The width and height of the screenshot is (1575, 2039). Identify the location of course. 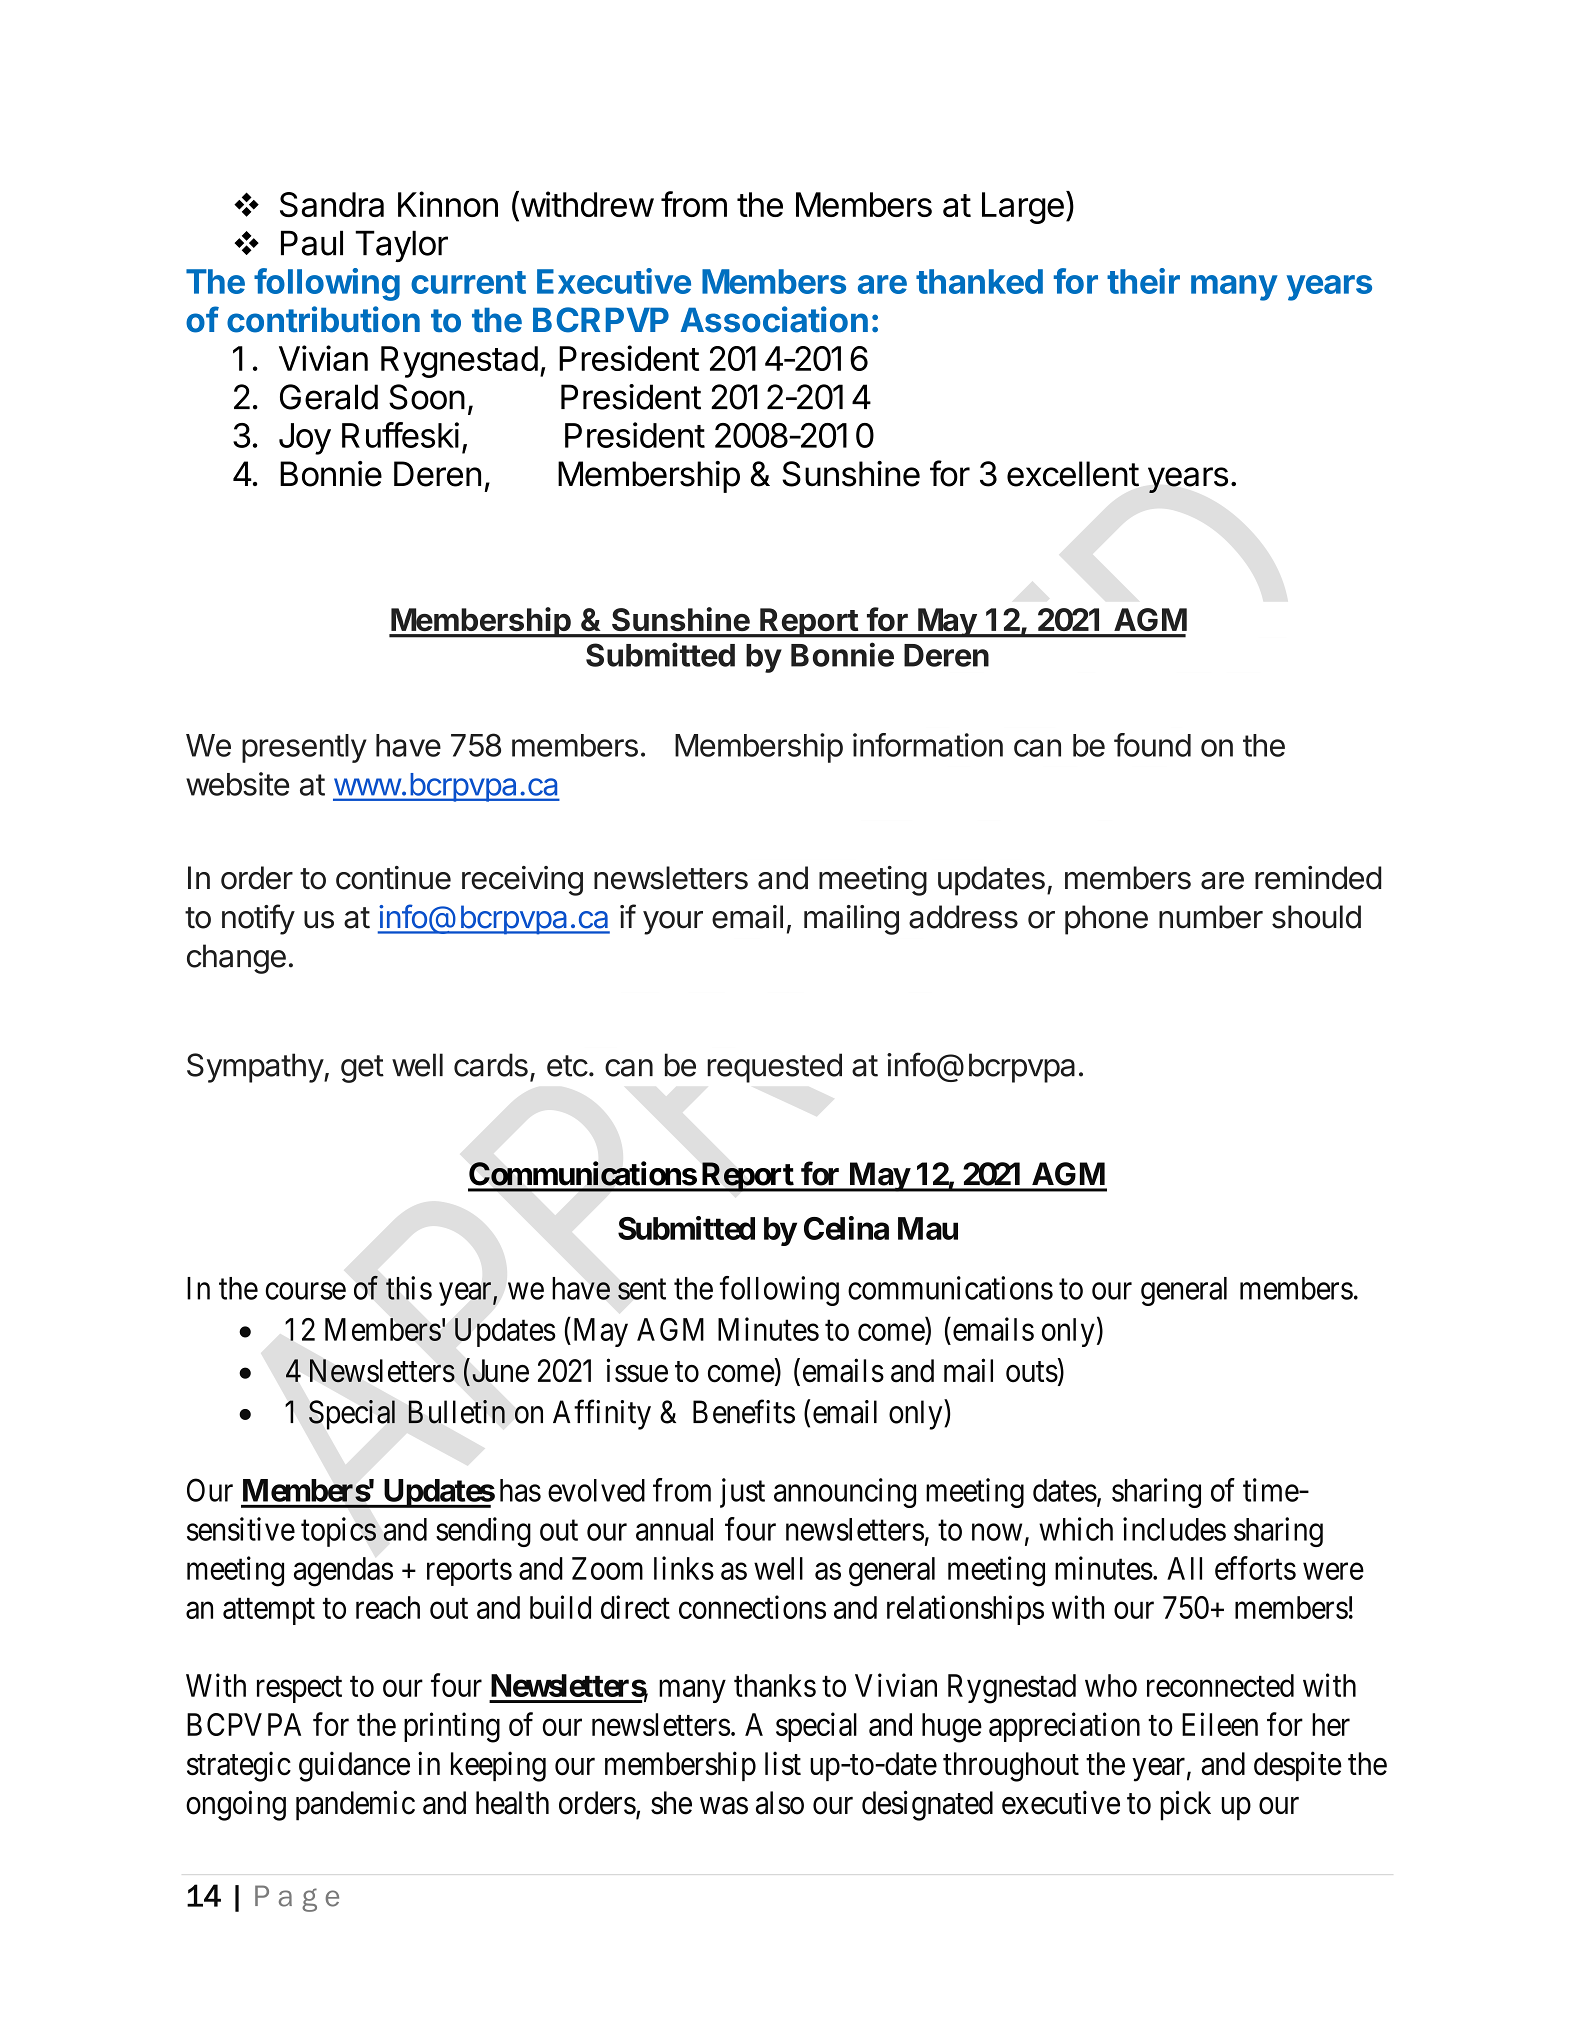
(306, 1291).
